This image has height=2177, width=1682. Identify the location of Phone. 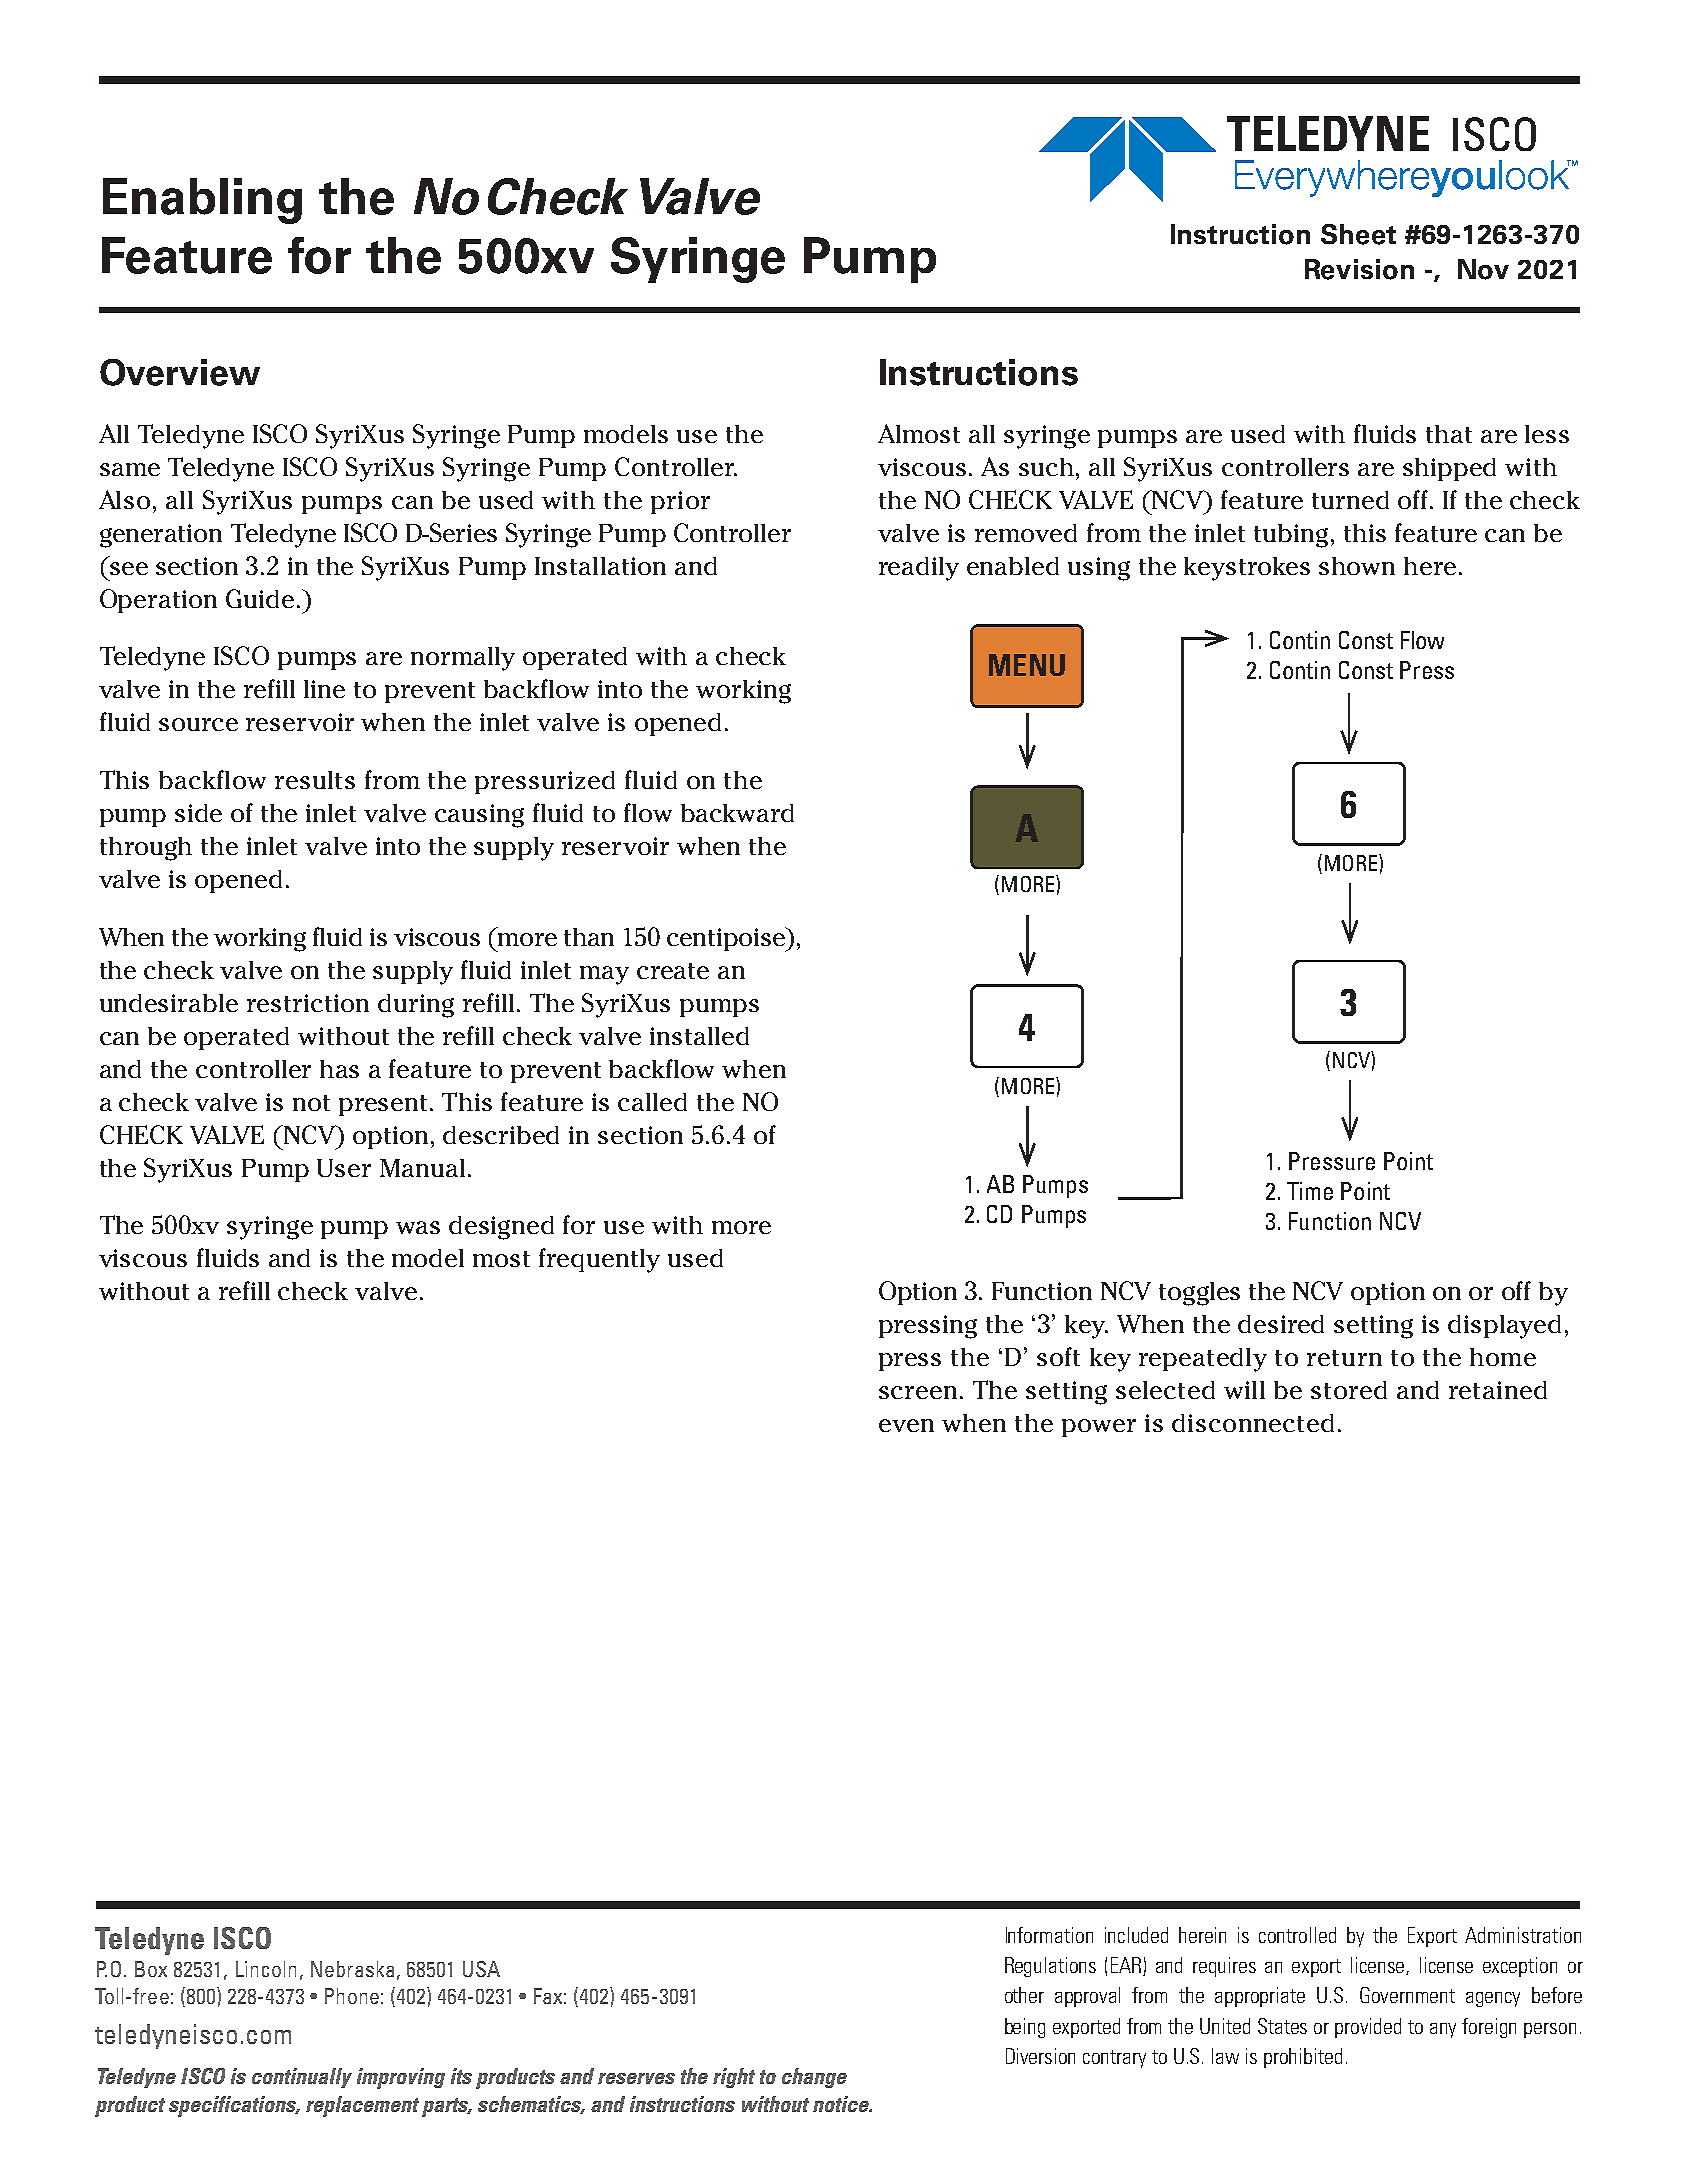
(352, 1996).
